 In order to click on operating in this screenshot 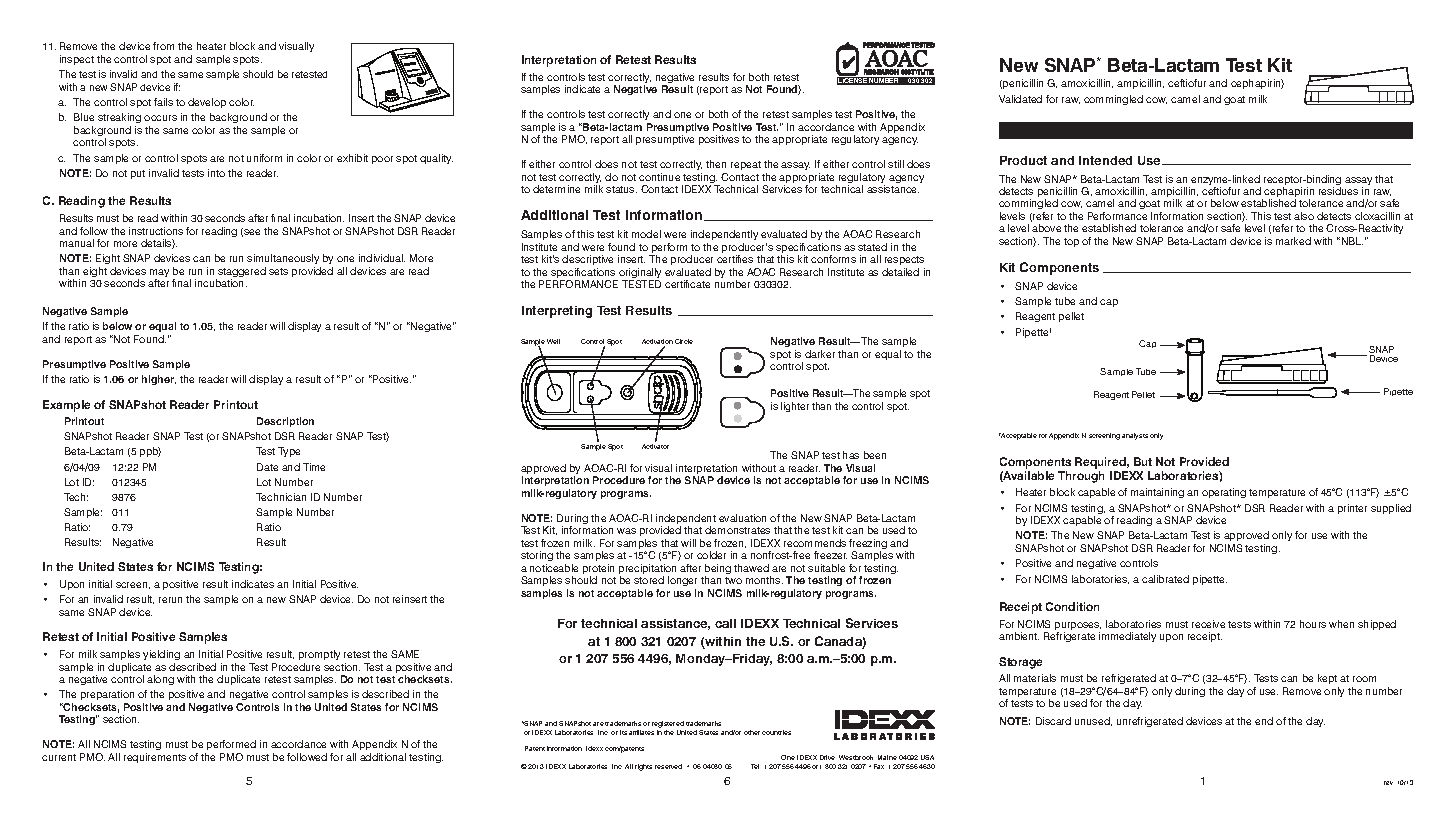, I will do `click(1224, 493)`.
